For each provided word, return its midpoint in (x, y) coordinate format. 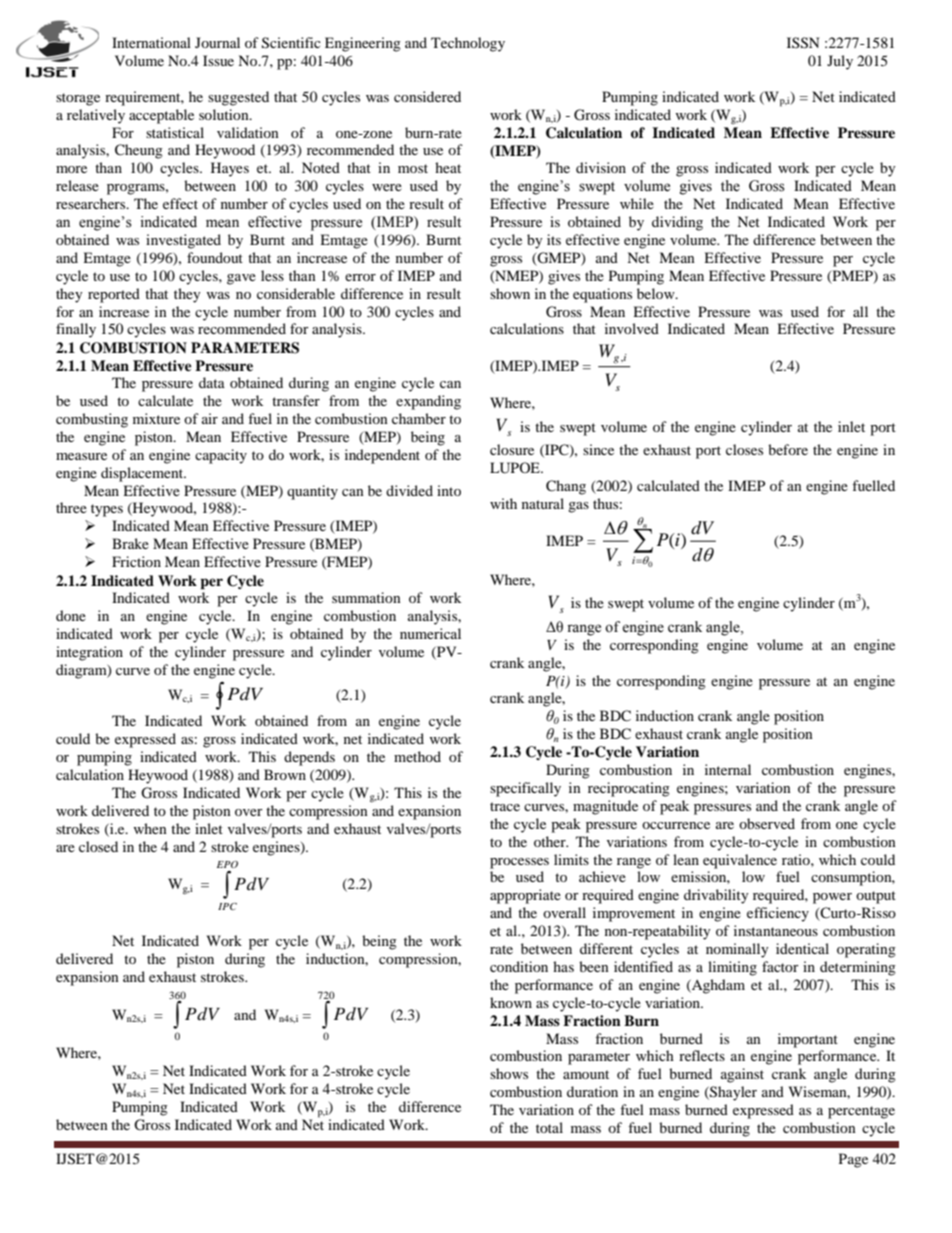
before (788, 449)
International (151, 42)
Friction (136, 561)
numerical (430, 633)
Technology (468, 44)
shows (509, 1073)
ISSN (803, 43)
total (549, 1127)
